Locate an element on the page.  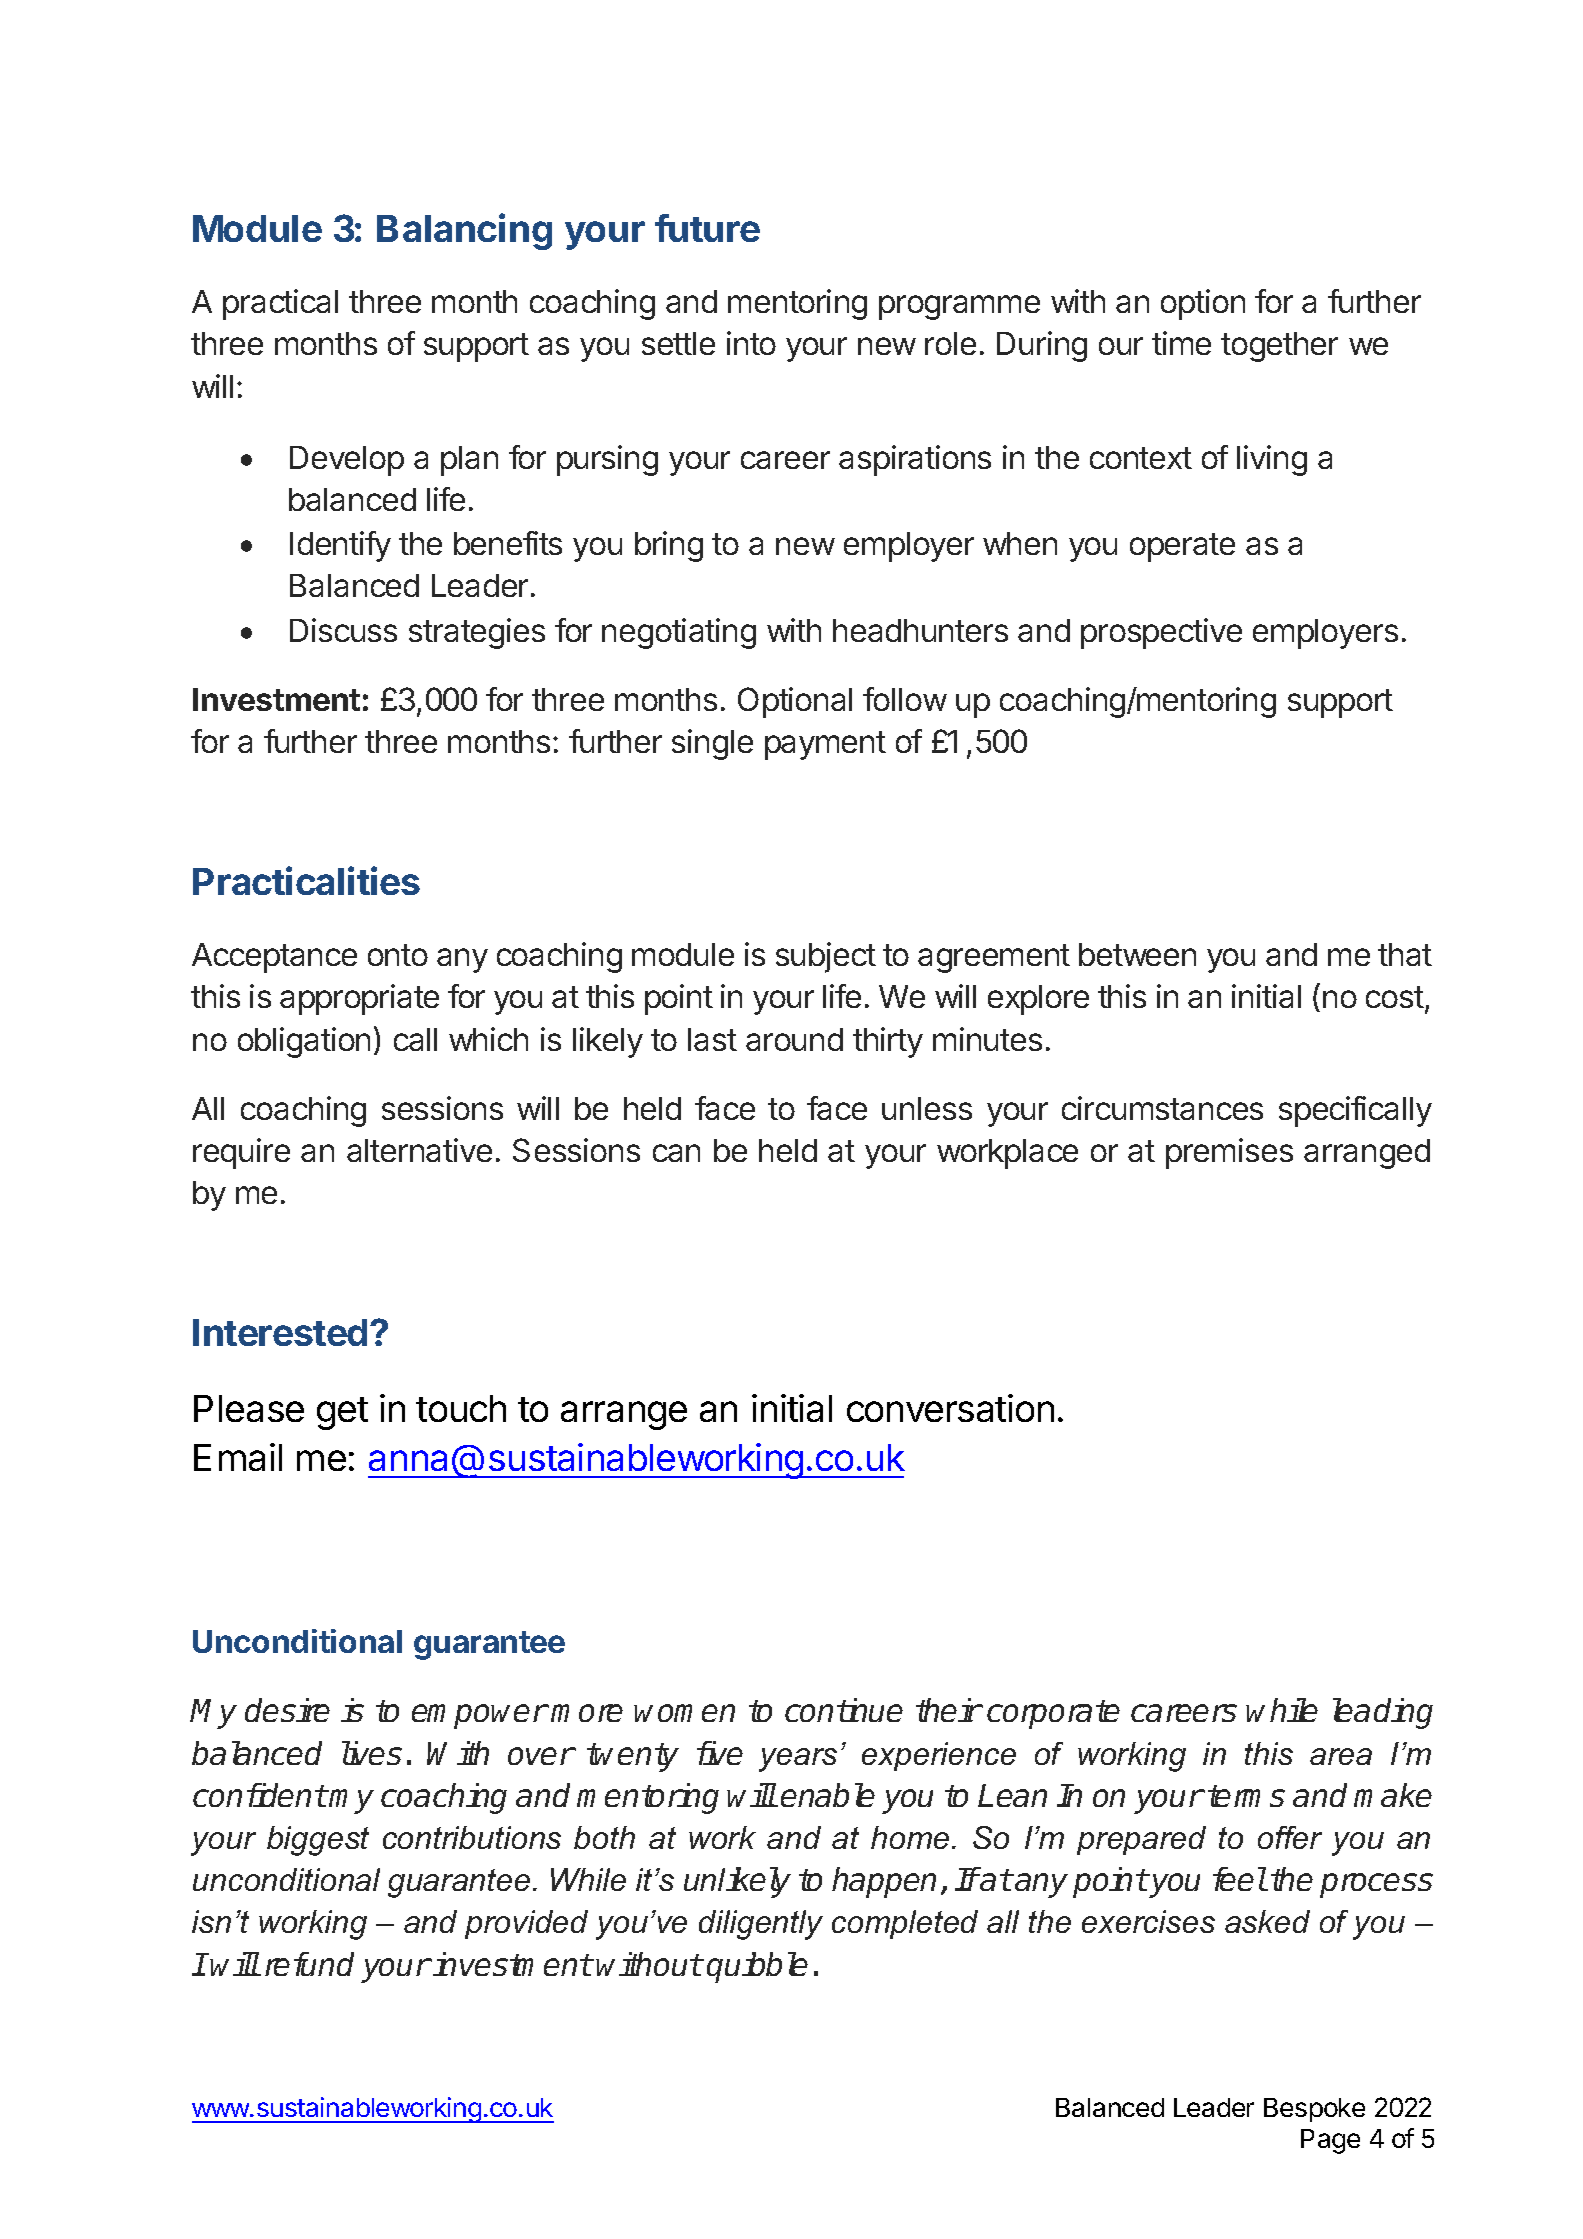
together is located at coordinates (1279, 347).
